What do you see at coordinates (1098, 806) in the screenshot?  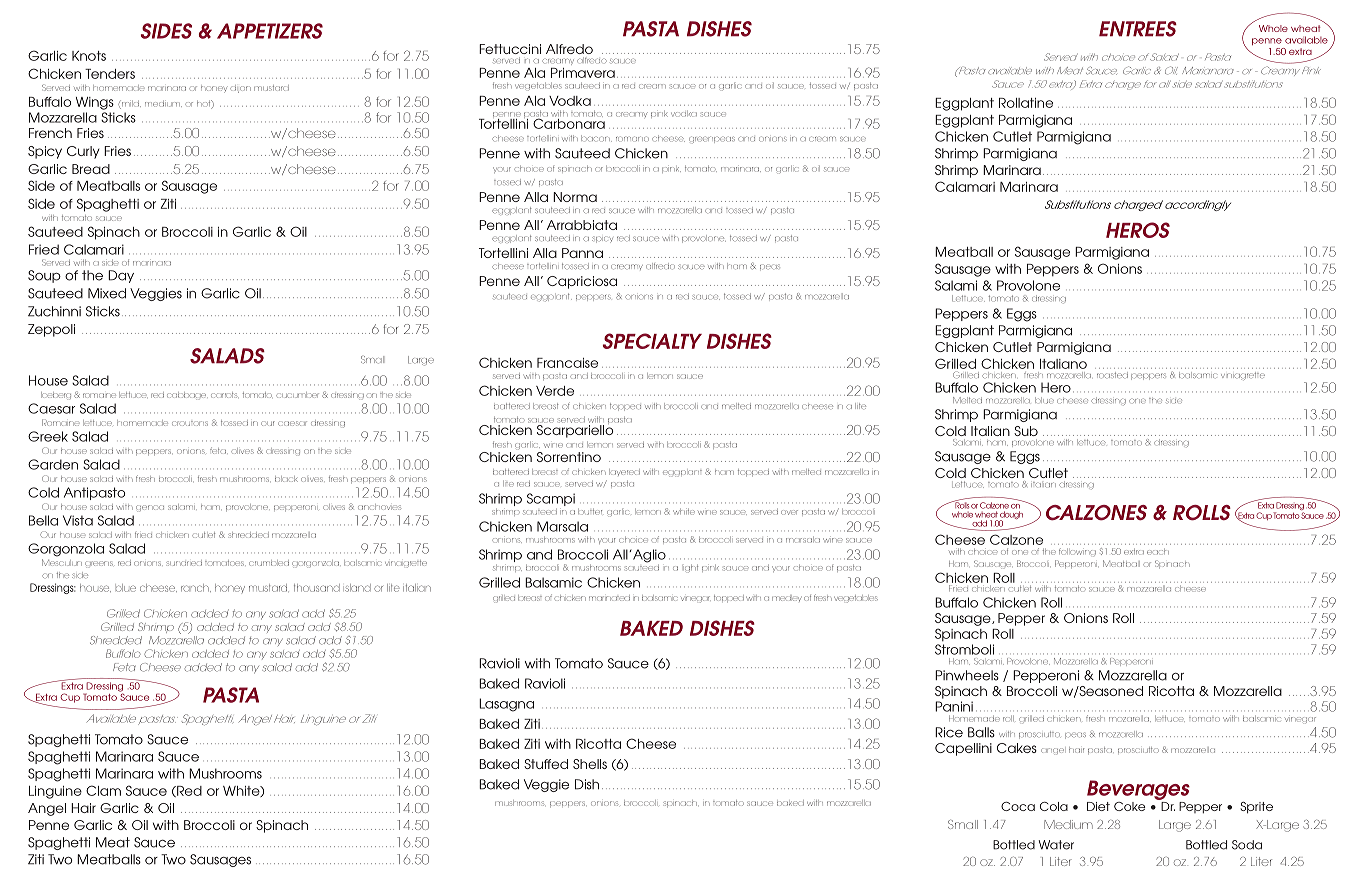 I see `Diet` at bounding box center [1098, 806].
